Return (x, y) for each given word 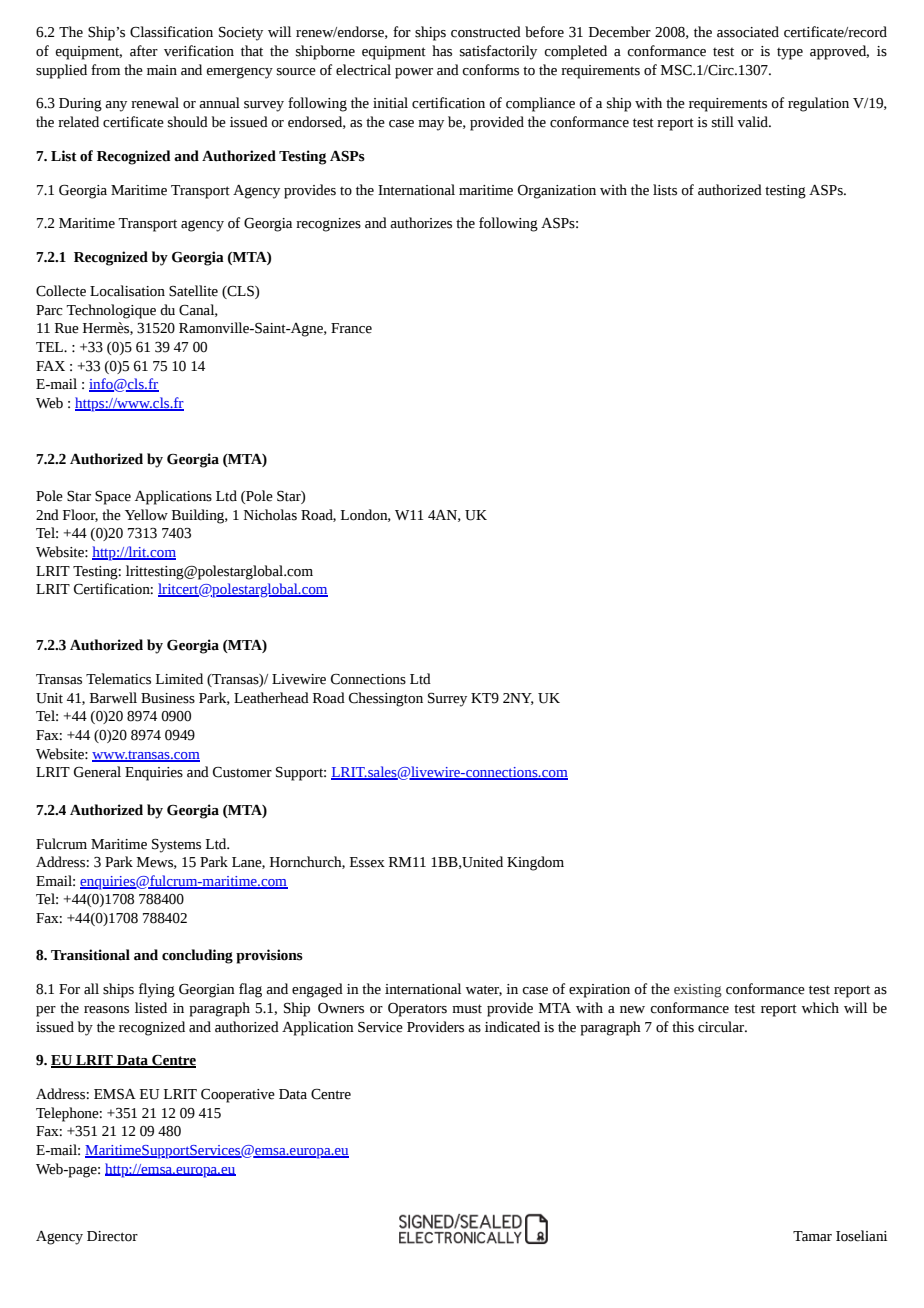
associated (748, 32)
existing (698, 991)
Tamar (812, 1236)
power (414, 73)
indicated (512, 1027)
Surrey (447, 700)
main (162, 70)
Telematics (118, 679)
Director (112, 1236)
